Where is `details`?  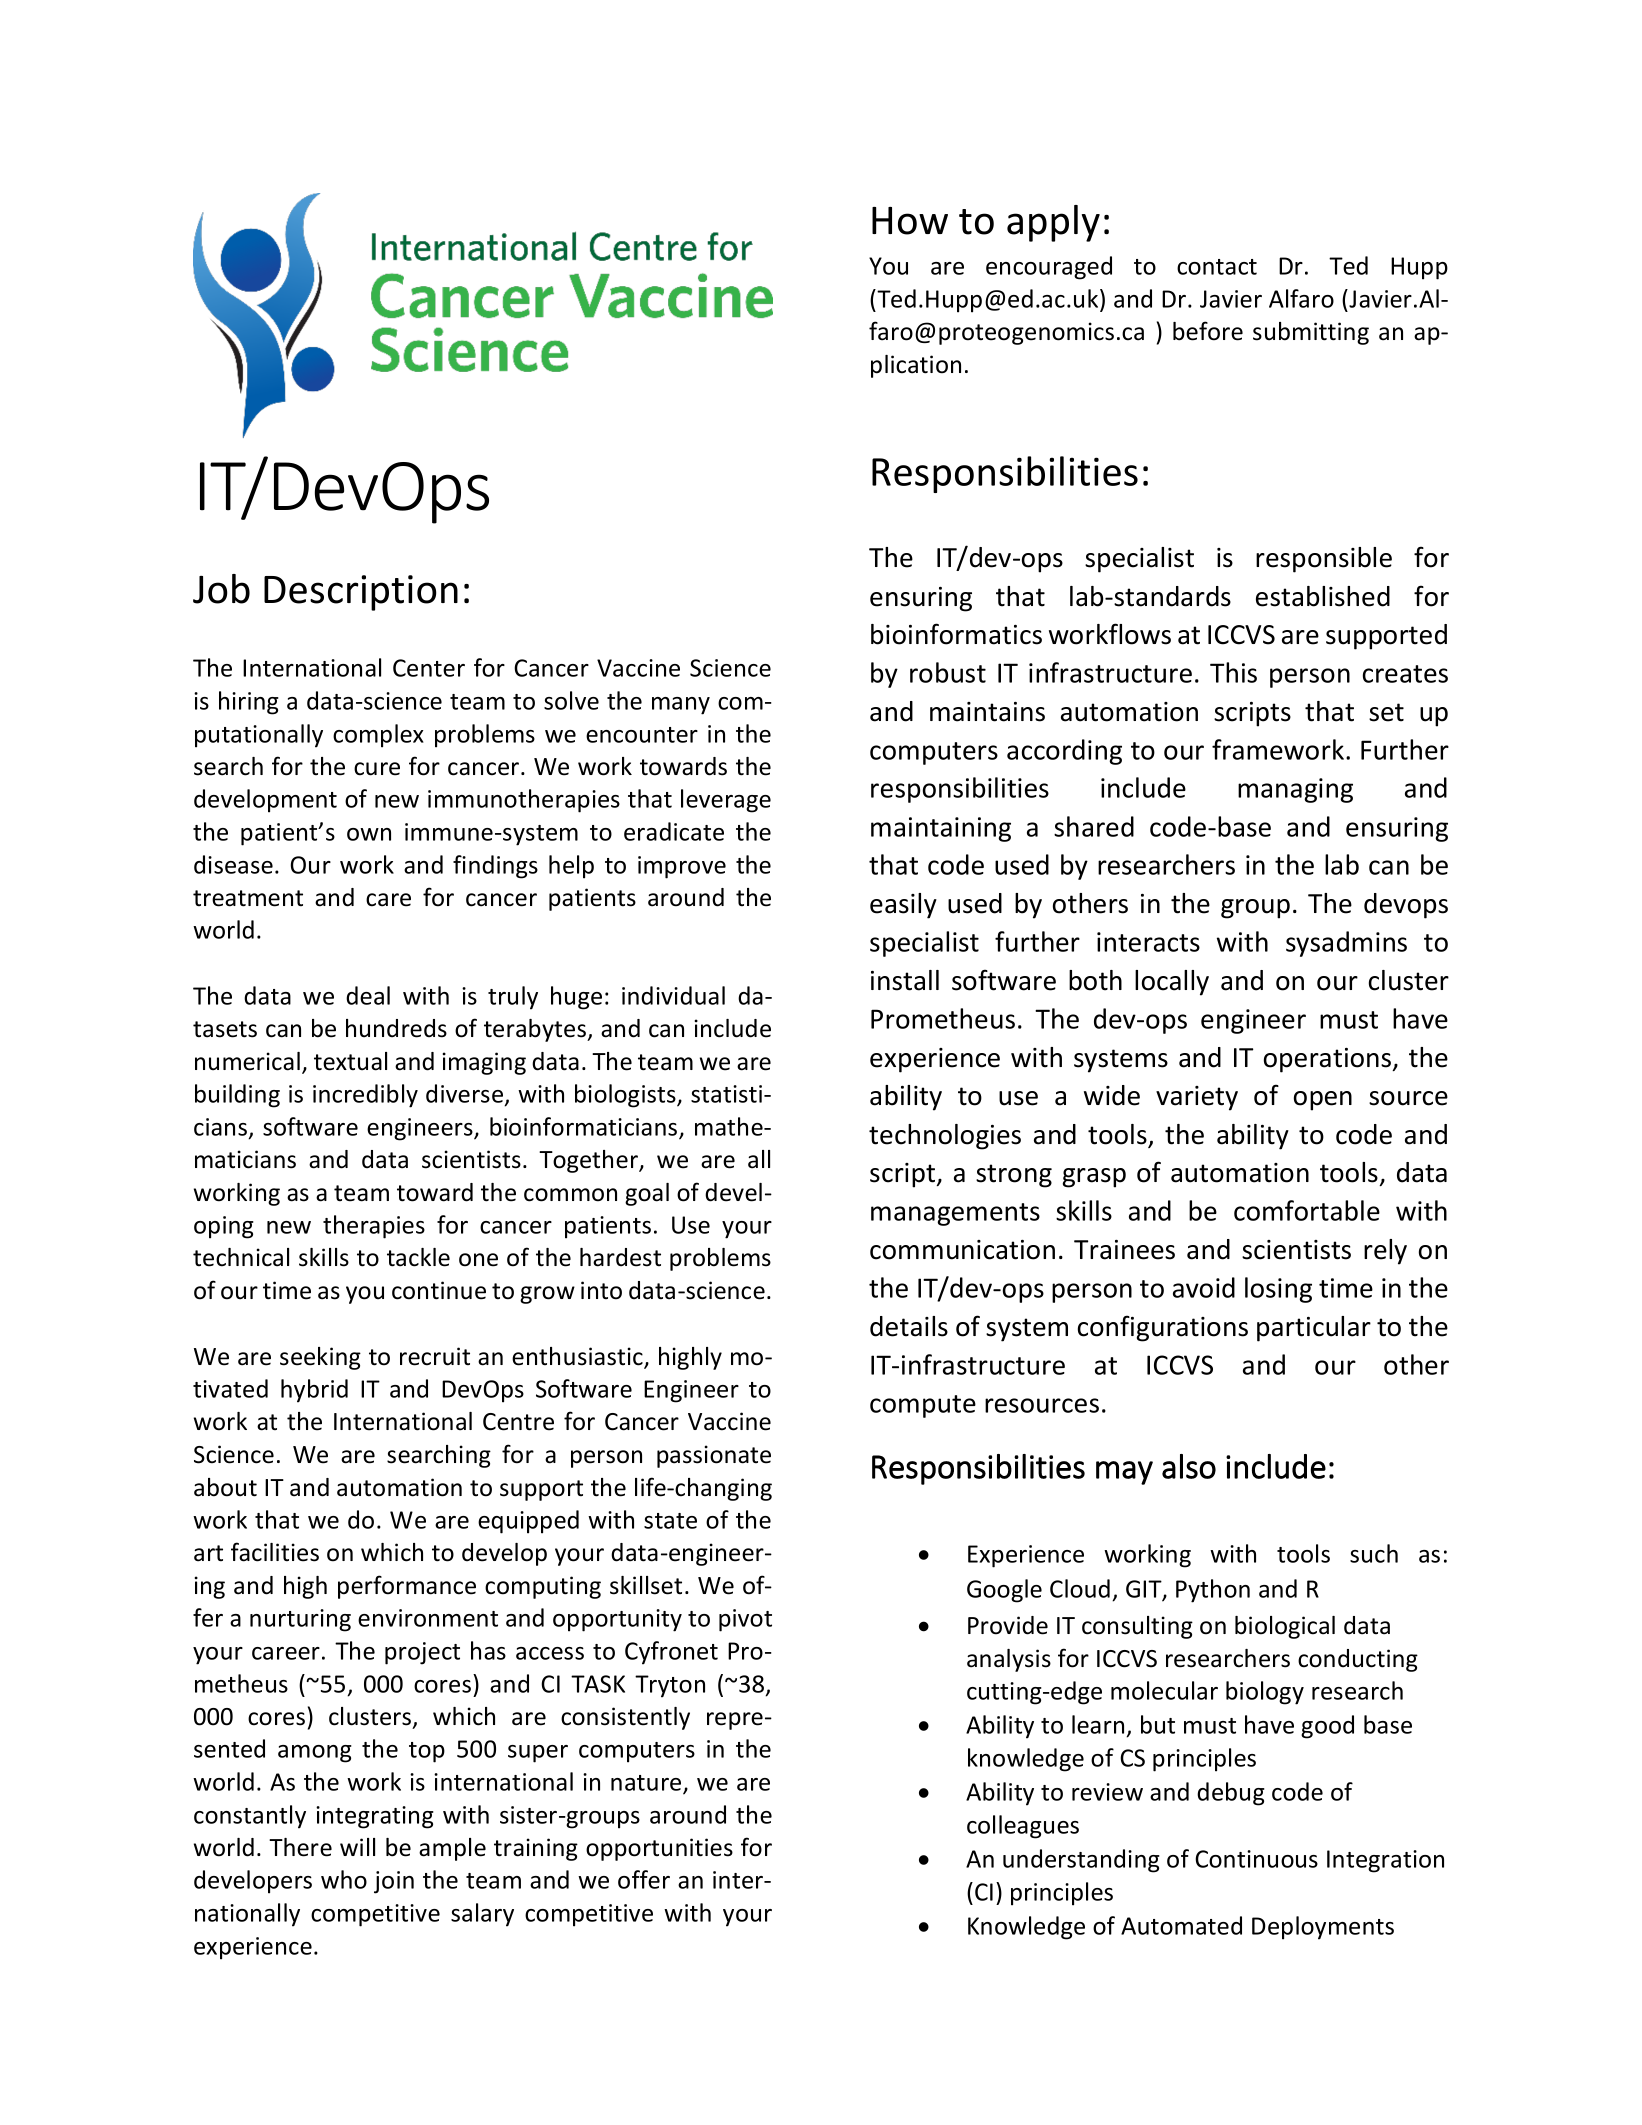 details is located at coordinates (909, 1326).
